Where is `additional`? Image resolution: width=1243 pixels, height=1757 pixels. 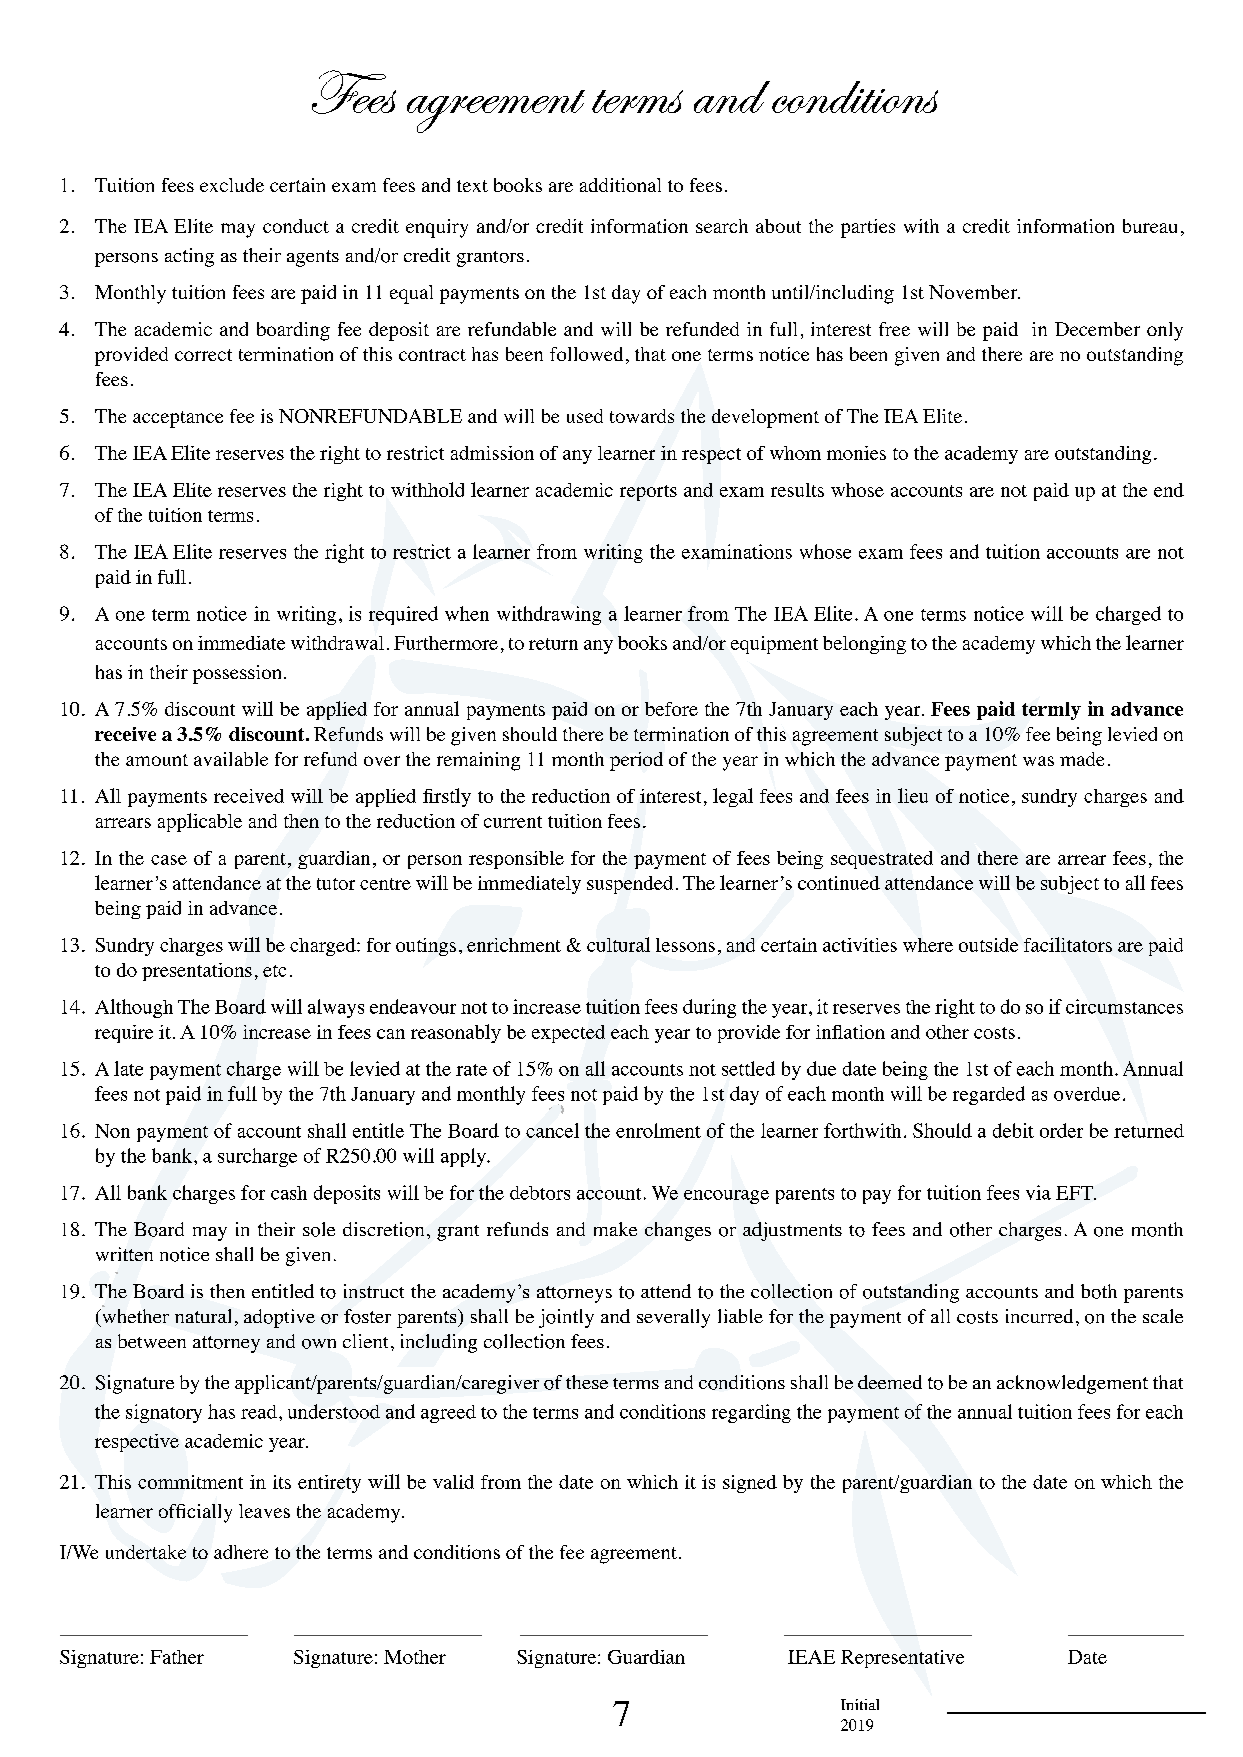 additional is located at coordinates (620, 185).
